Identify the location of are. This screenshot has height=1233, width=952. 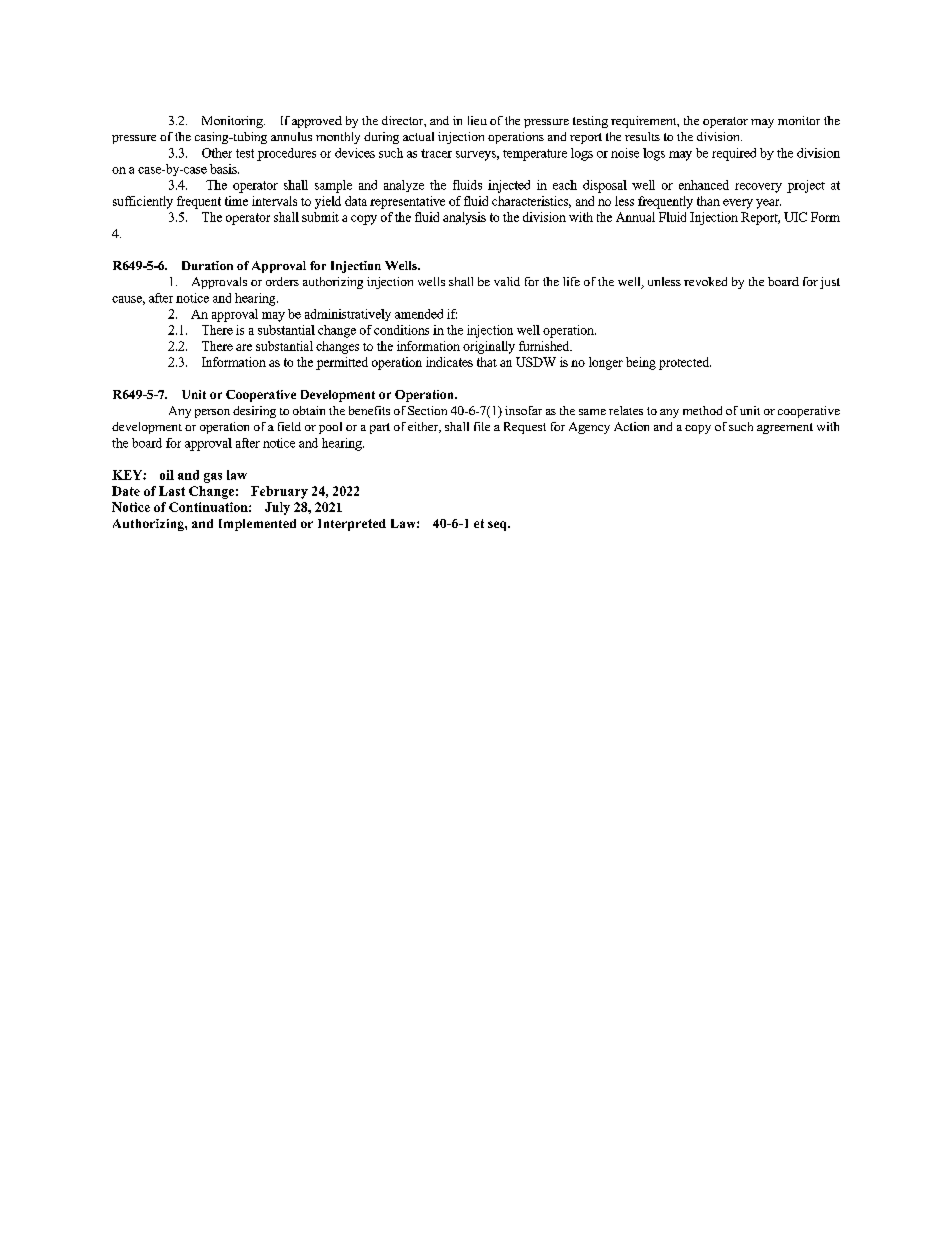
(244, 347).
